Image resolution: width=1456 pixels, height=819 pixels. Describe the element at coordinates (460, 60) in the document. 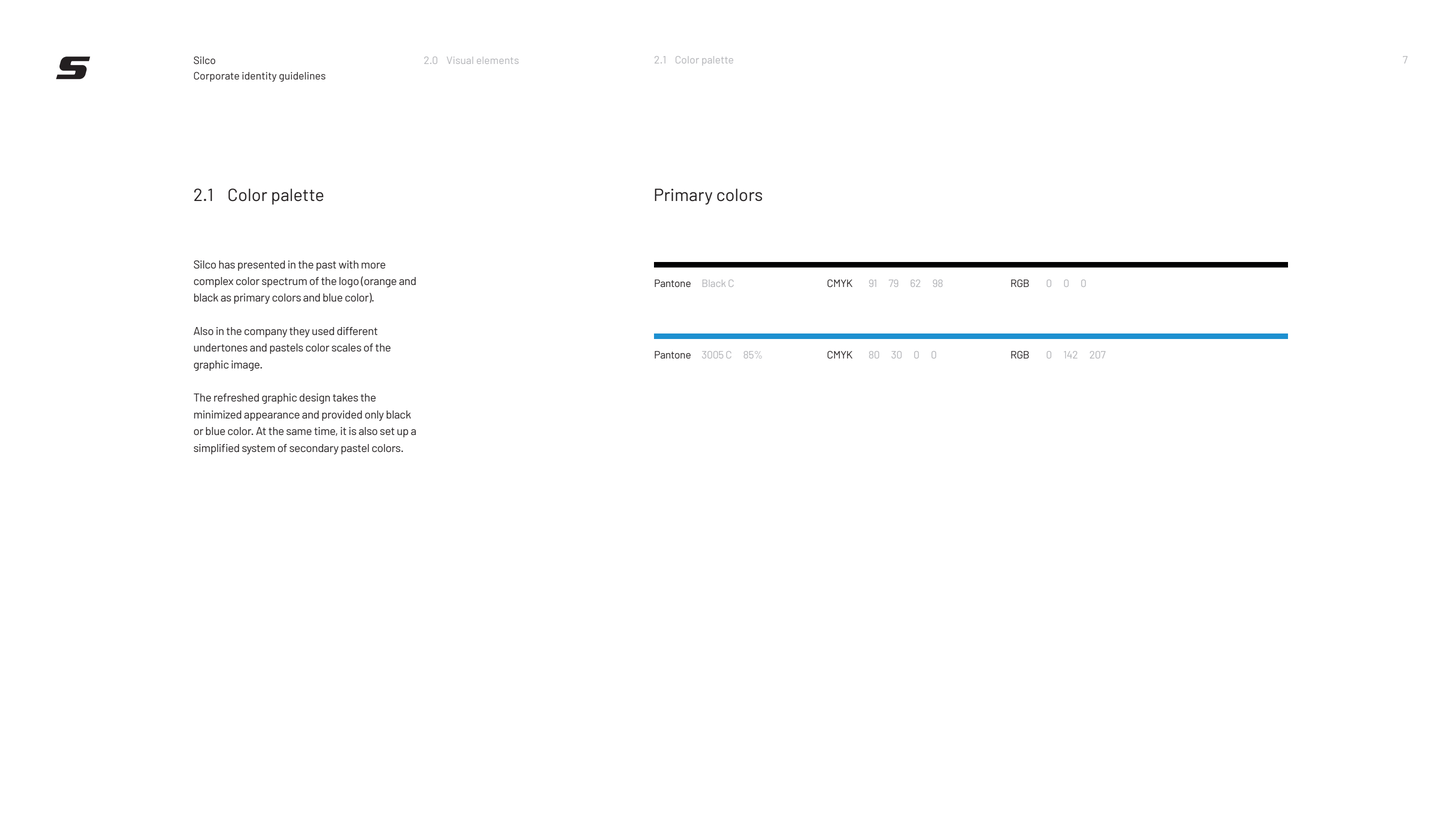

I see `Visual` at that location.
